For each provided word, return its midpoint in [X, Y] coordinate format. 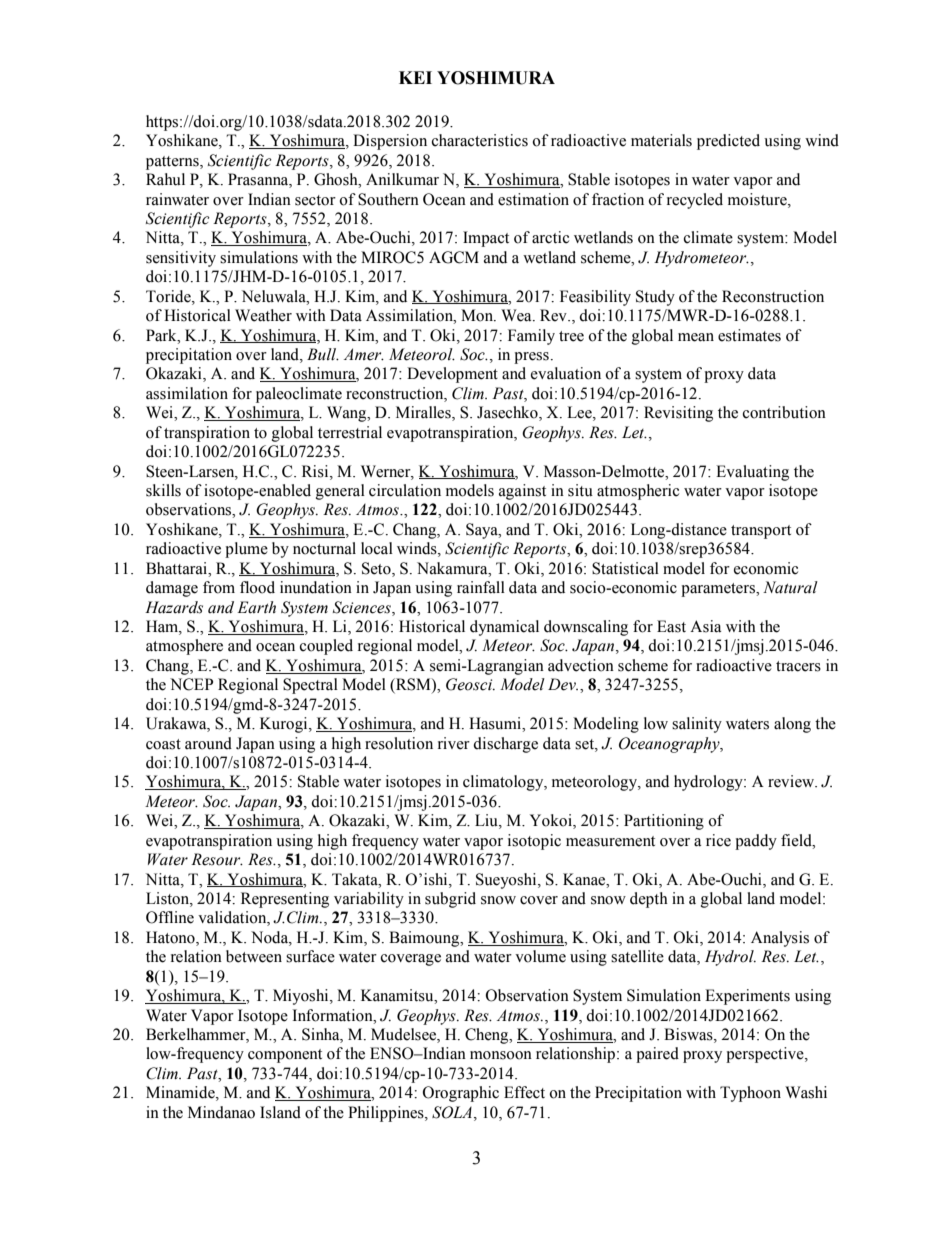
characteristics [480, 140]
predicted [728, 142]
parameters [719, 590]
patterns [173, 163]
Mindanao [221, 1112]
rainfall [481, 587]
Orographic [461, 1094]
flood [257, 587]
